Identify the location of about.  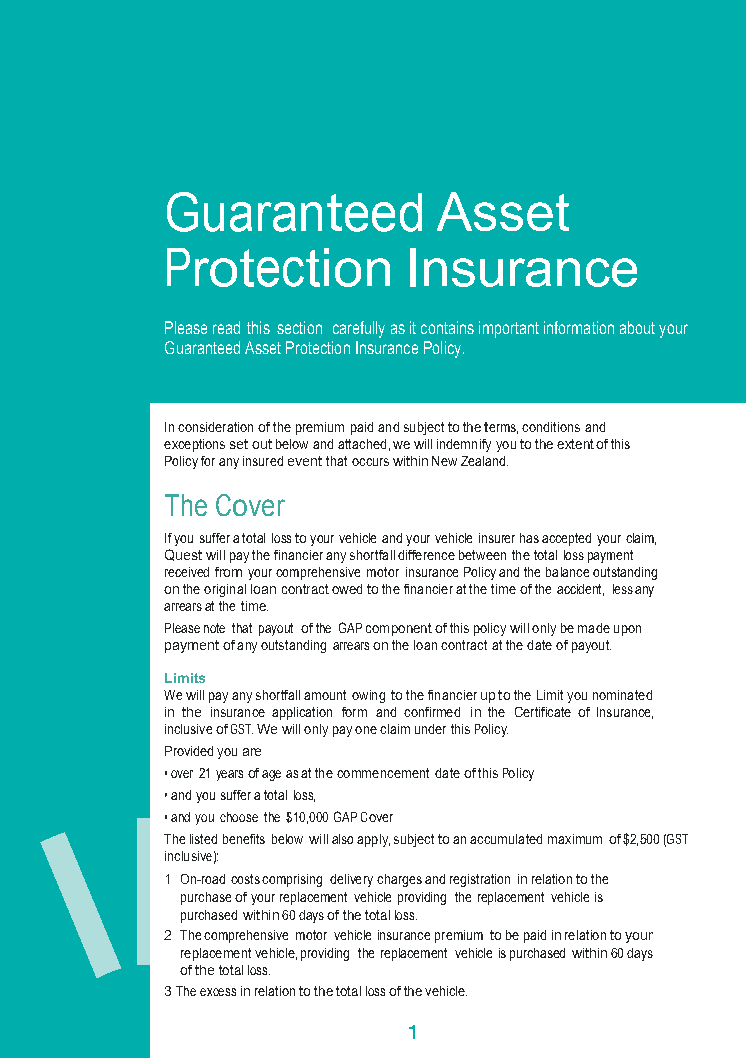
(637, 327).
